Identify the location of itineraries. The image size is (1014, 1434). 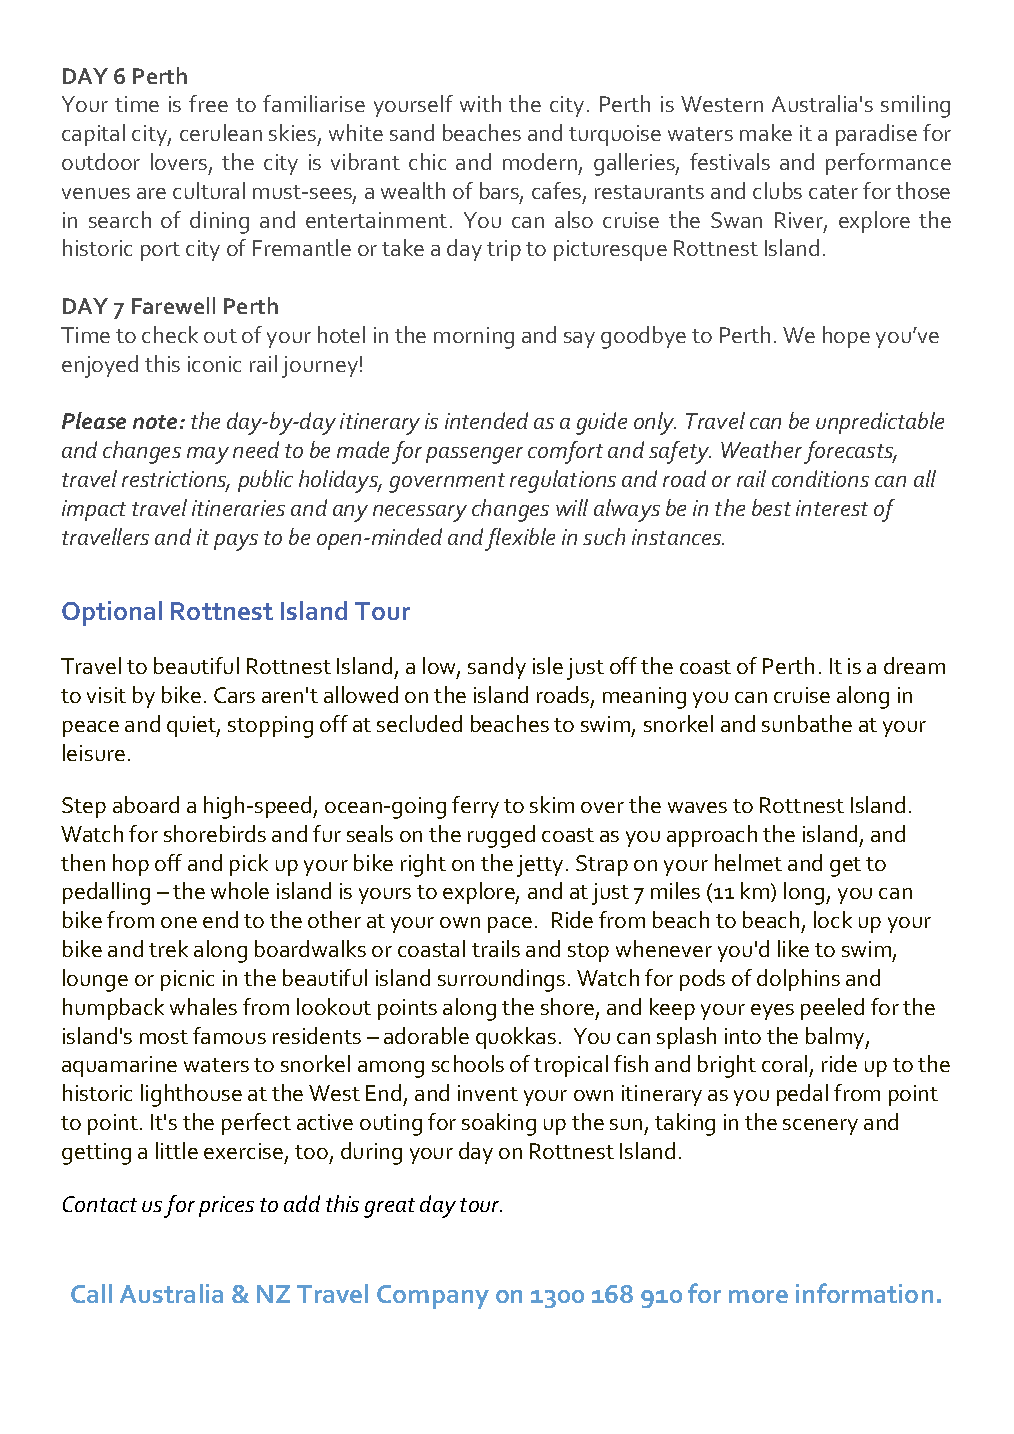
(238, 508).
